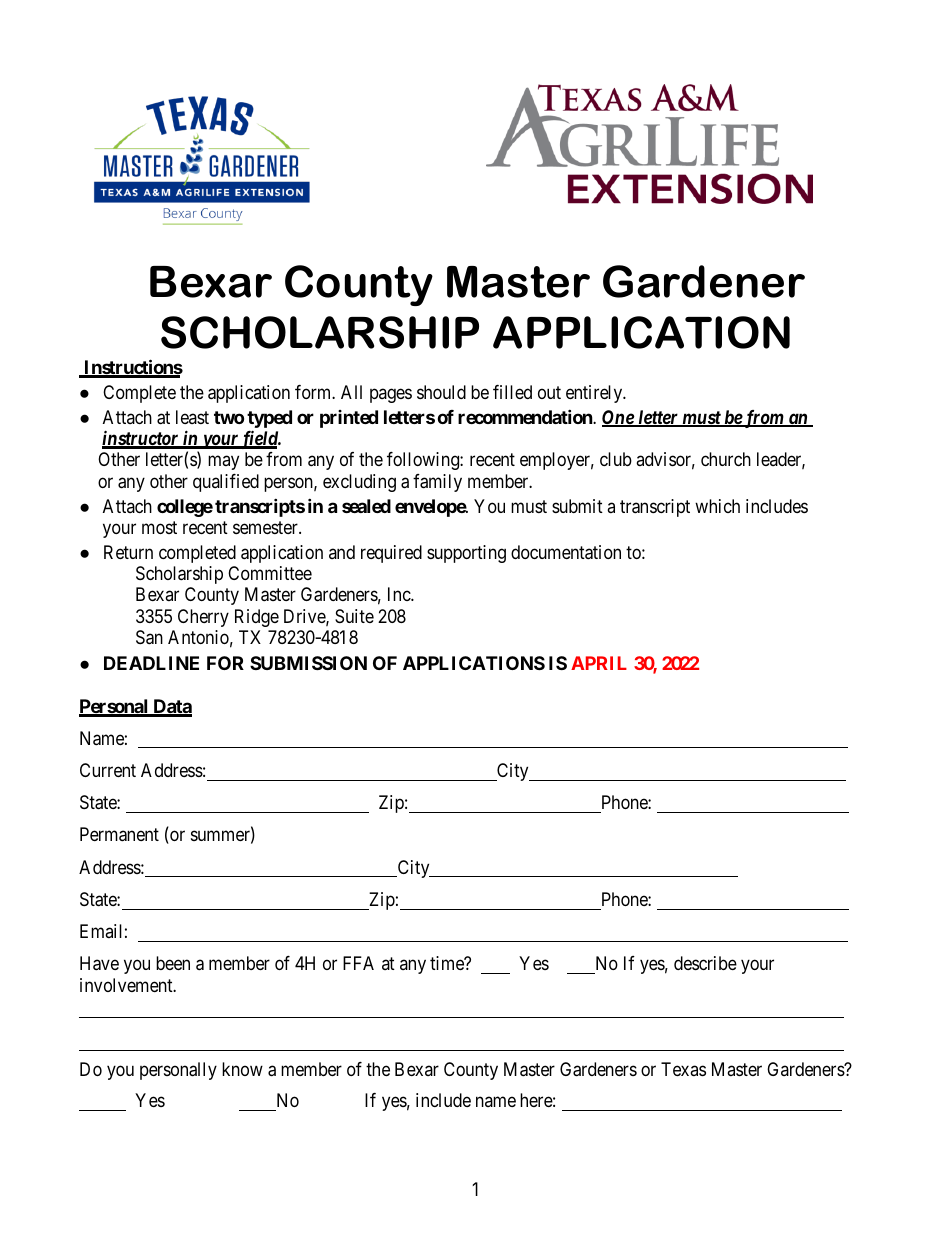 The image size is (952, 1233). I want to click on least, so click(192, 417).
